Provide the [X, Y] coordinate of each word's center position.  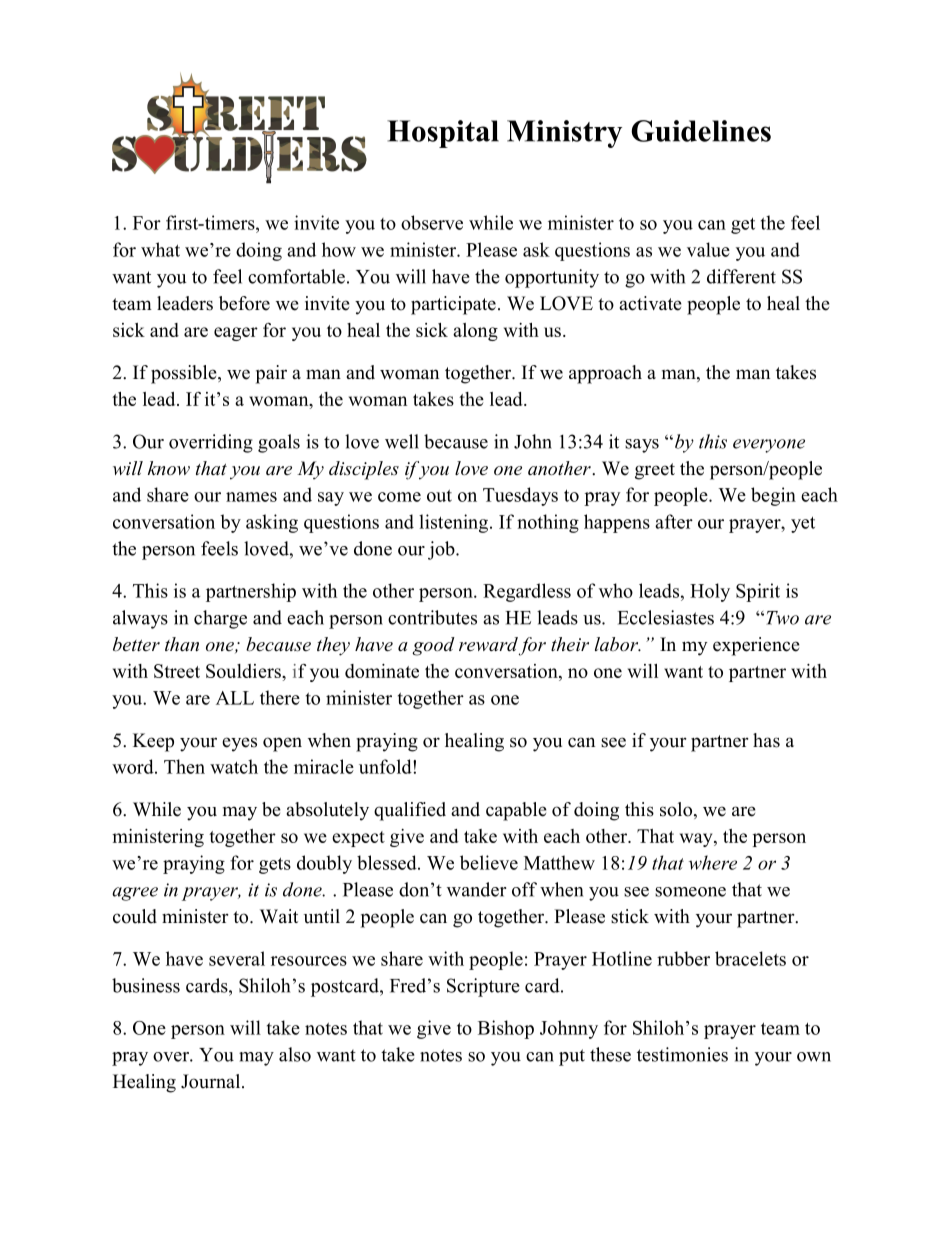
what [160, 249]
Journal [212, 1081]
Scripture [483, 987]
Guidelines [701, 131]
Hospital [443, 134]
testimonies [682, 1054]
